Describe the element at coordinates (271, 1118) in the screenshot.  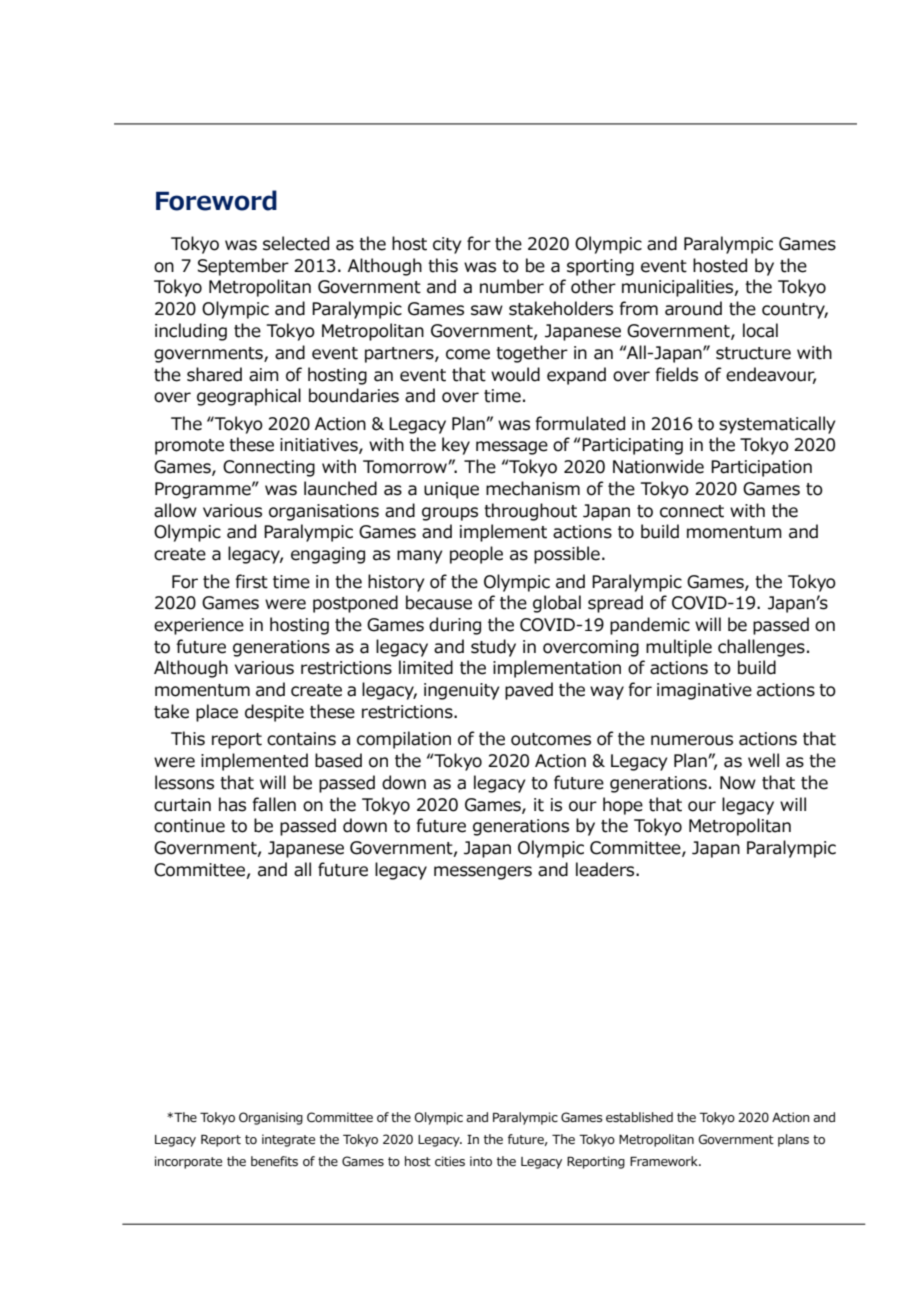
I see `Organising` at that location.
